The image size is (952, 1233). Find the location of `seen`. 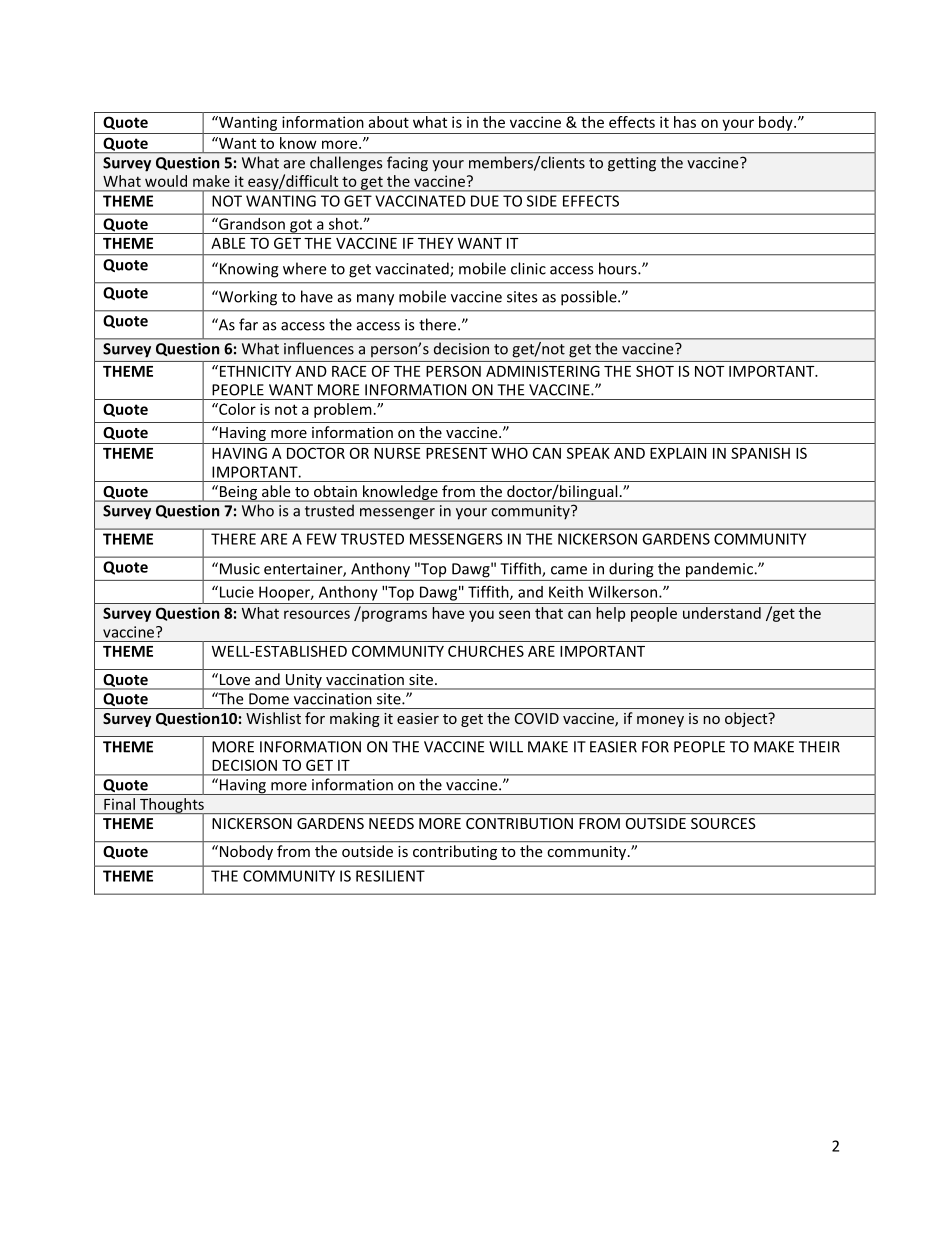

seen is located at coordinates (514, 614).
